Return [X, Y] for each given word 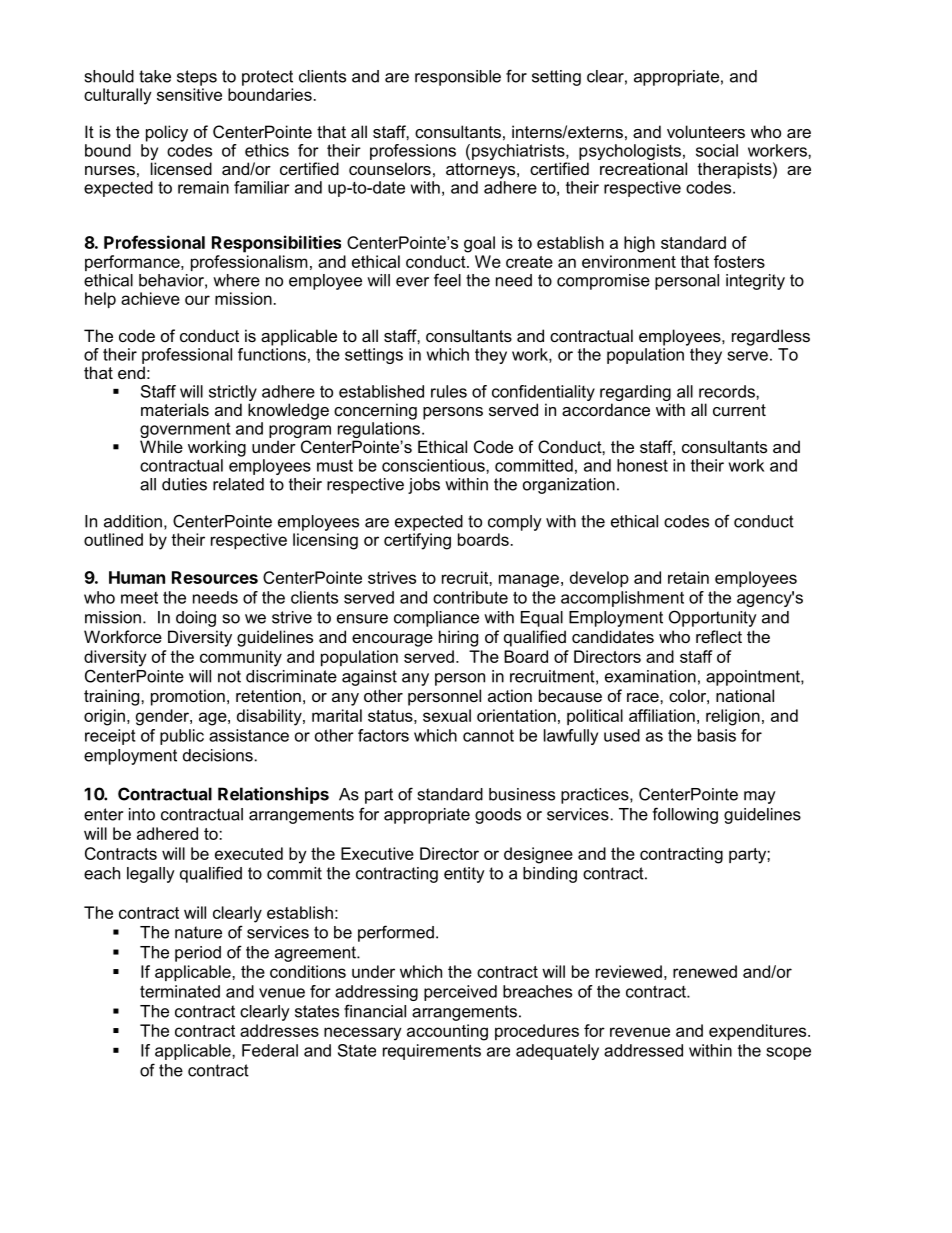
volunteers [706, 131]
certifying [417, 541]
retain [688, 577]
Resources [215, 577]
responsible [458, 78]
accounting [447, 1032]
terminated [180, 991]
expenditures [759, 1032]
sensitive [189, 94]
